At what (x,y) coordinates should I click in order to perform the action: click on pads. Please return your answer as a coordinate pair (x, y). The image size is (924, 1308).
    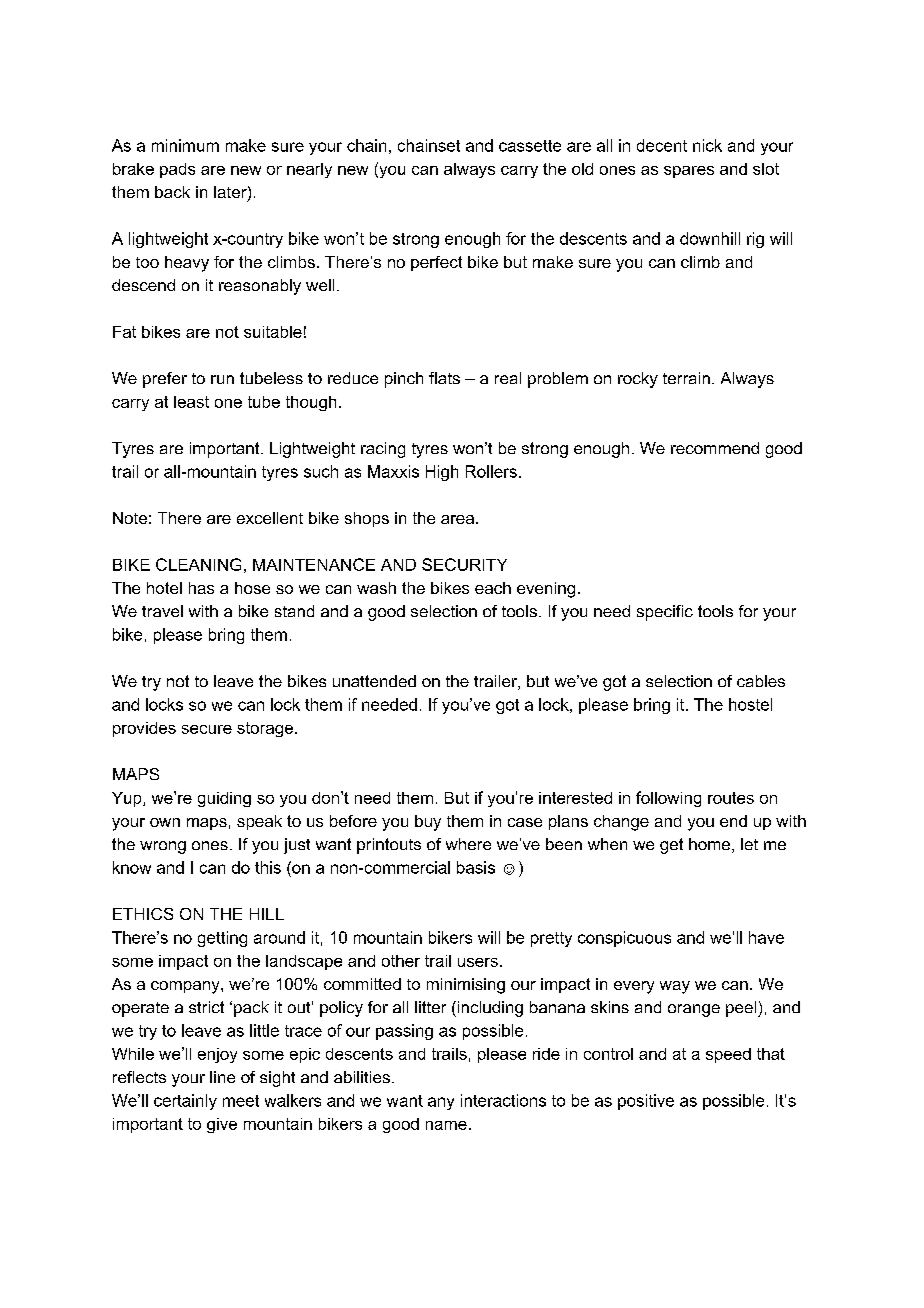
    Looking at the image, I should click on (177, 170).
